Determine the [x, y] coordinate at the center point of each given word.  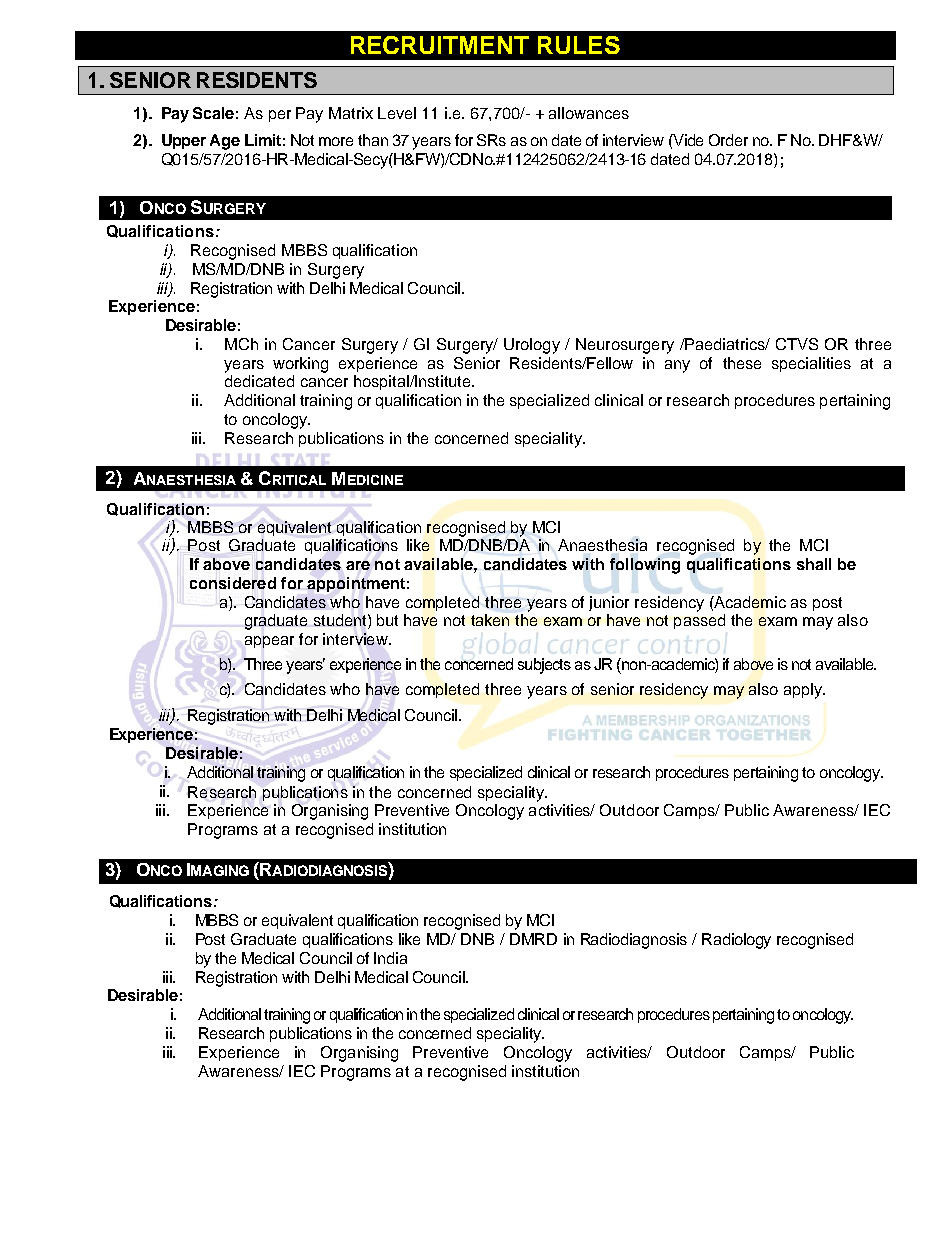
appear [269, 642]
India [390, 958]
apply [804, 691]
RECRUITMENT [440, 45]
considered [233, 583]
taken [490, 620]
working [300, 365]
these [742, 363]
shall [814, 564]
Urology [532, 346]
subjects [544, 666]
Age [225, 142]
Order [728, 140]
